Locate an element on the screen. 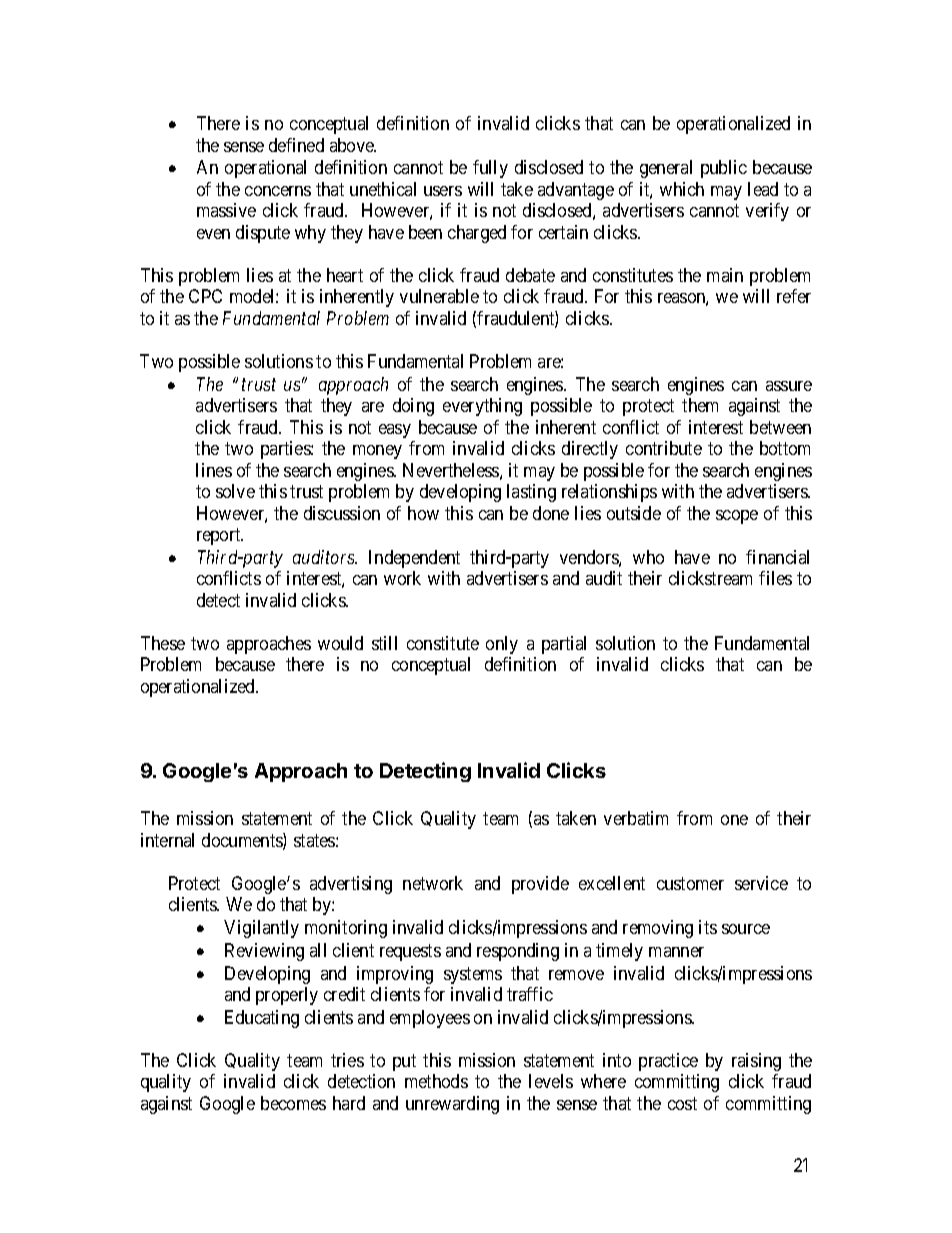 The width and height of the screenshot is (952, 1233). verbatim is located at coordinates (636, 818).
